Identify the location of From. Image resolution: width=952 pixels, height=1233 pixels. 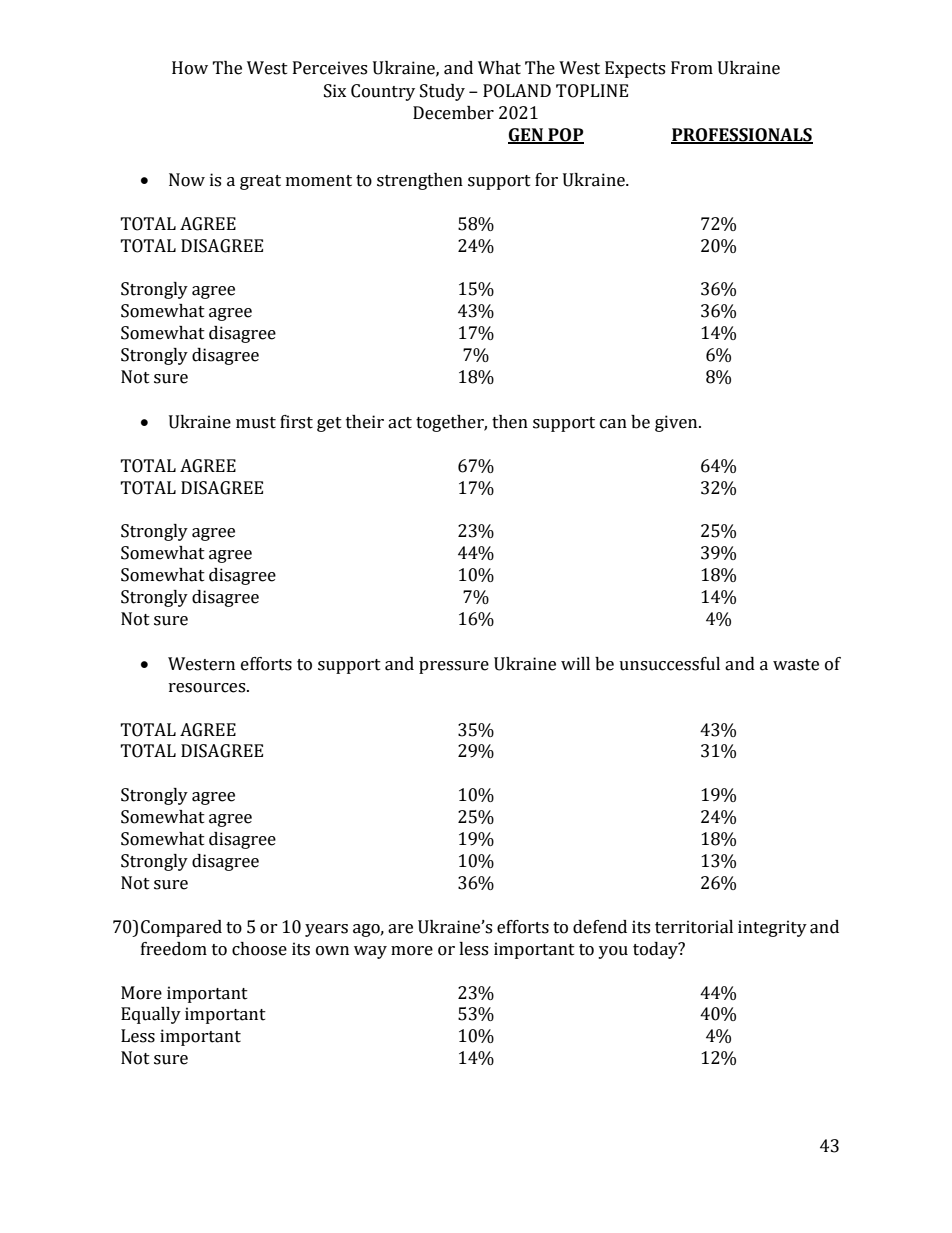
(692, 68).
